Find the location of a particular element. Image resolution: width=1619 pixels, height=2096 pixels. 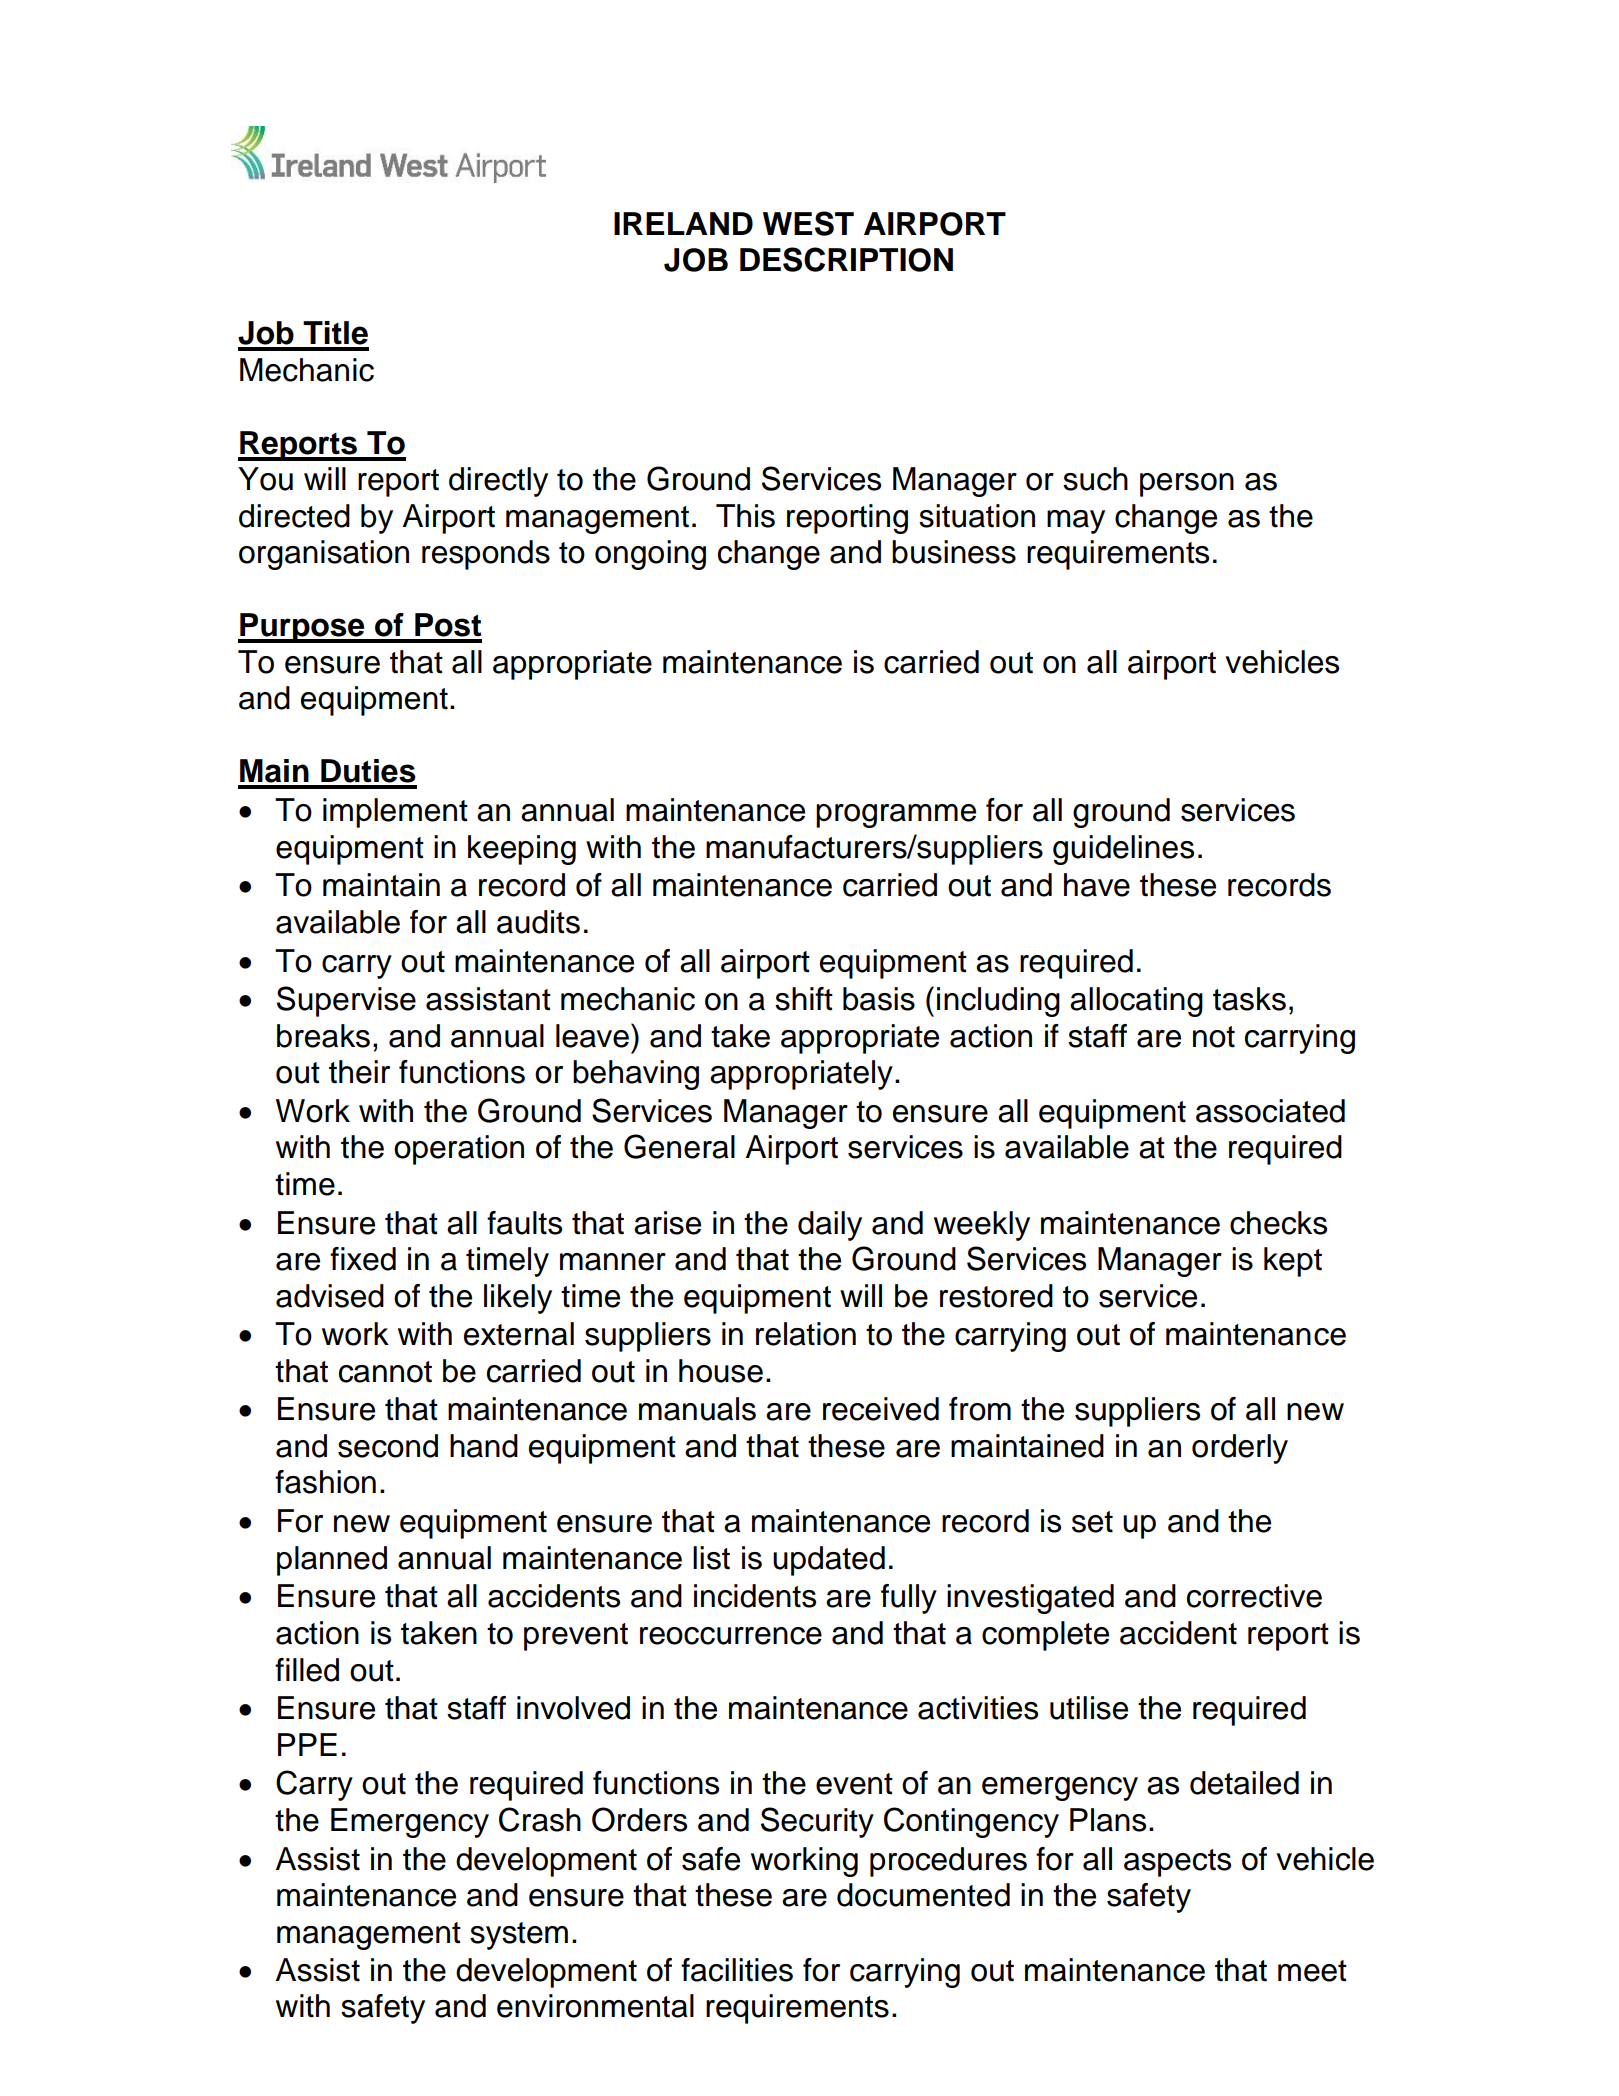

Purpose is located at coordinates (302, 628).
